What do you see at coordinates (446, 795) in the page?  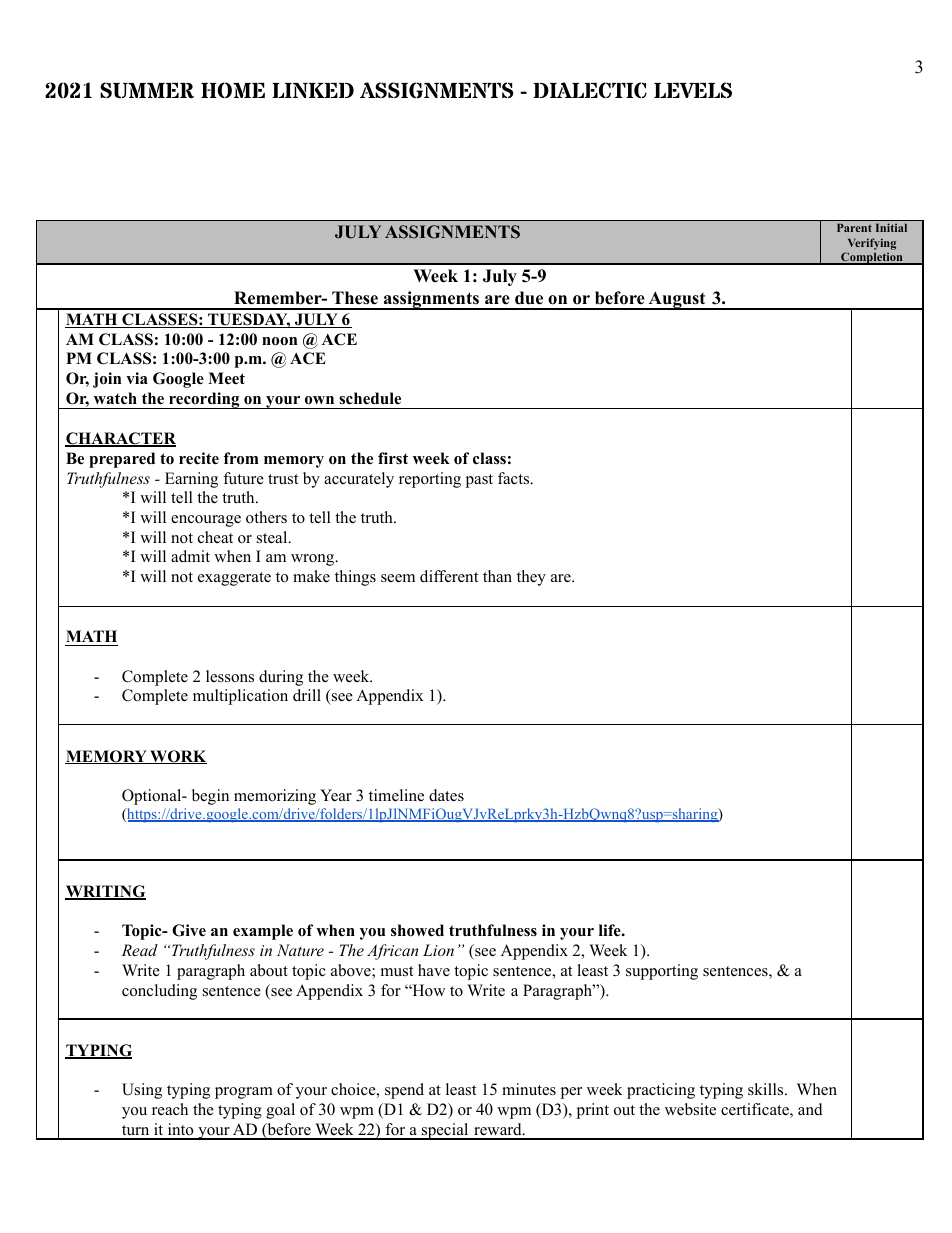 I see `dates` at bounding box center [446, 795].
